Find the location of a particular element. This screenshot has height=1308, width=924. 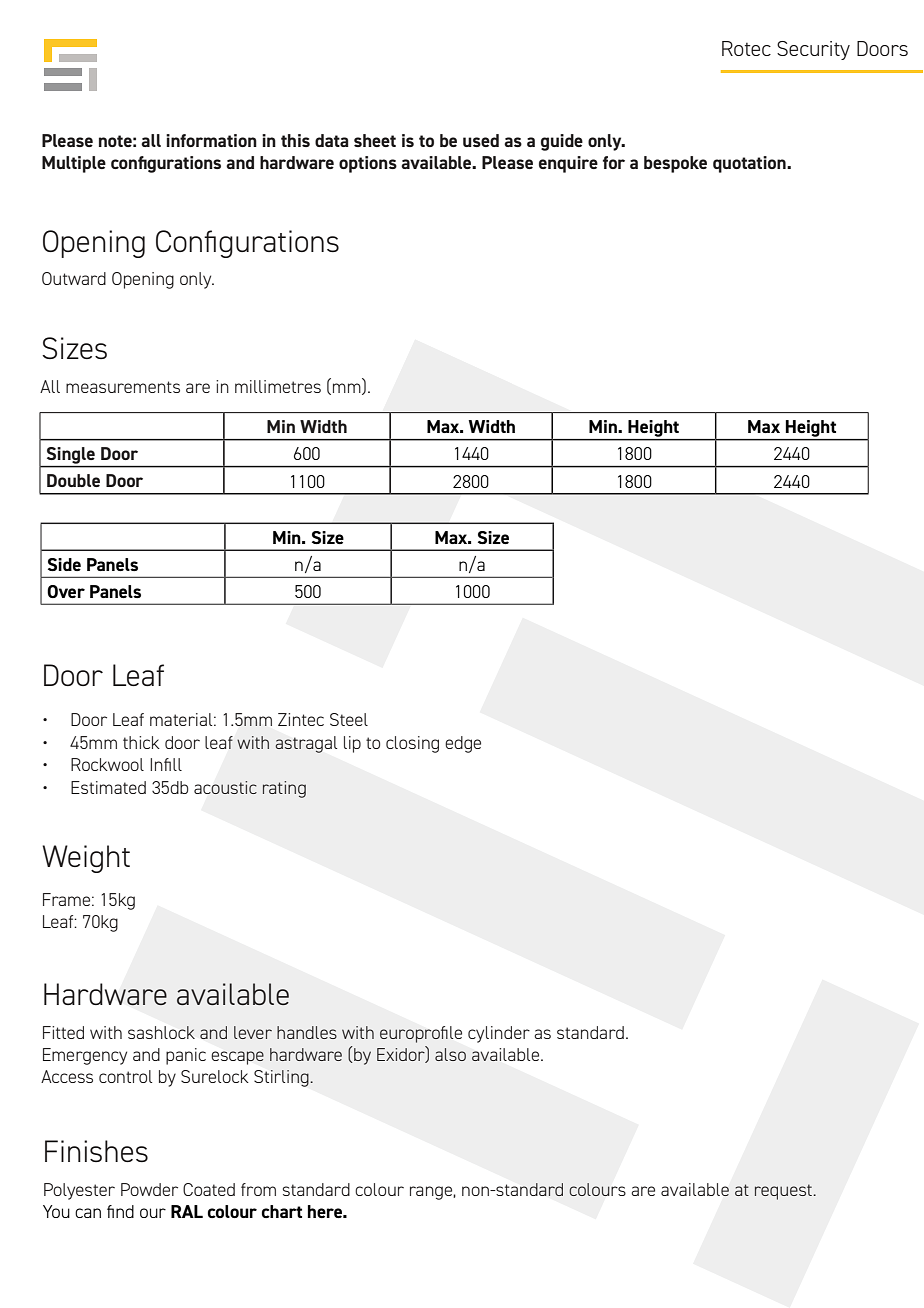

edge is located at coordinates (463, 744).
